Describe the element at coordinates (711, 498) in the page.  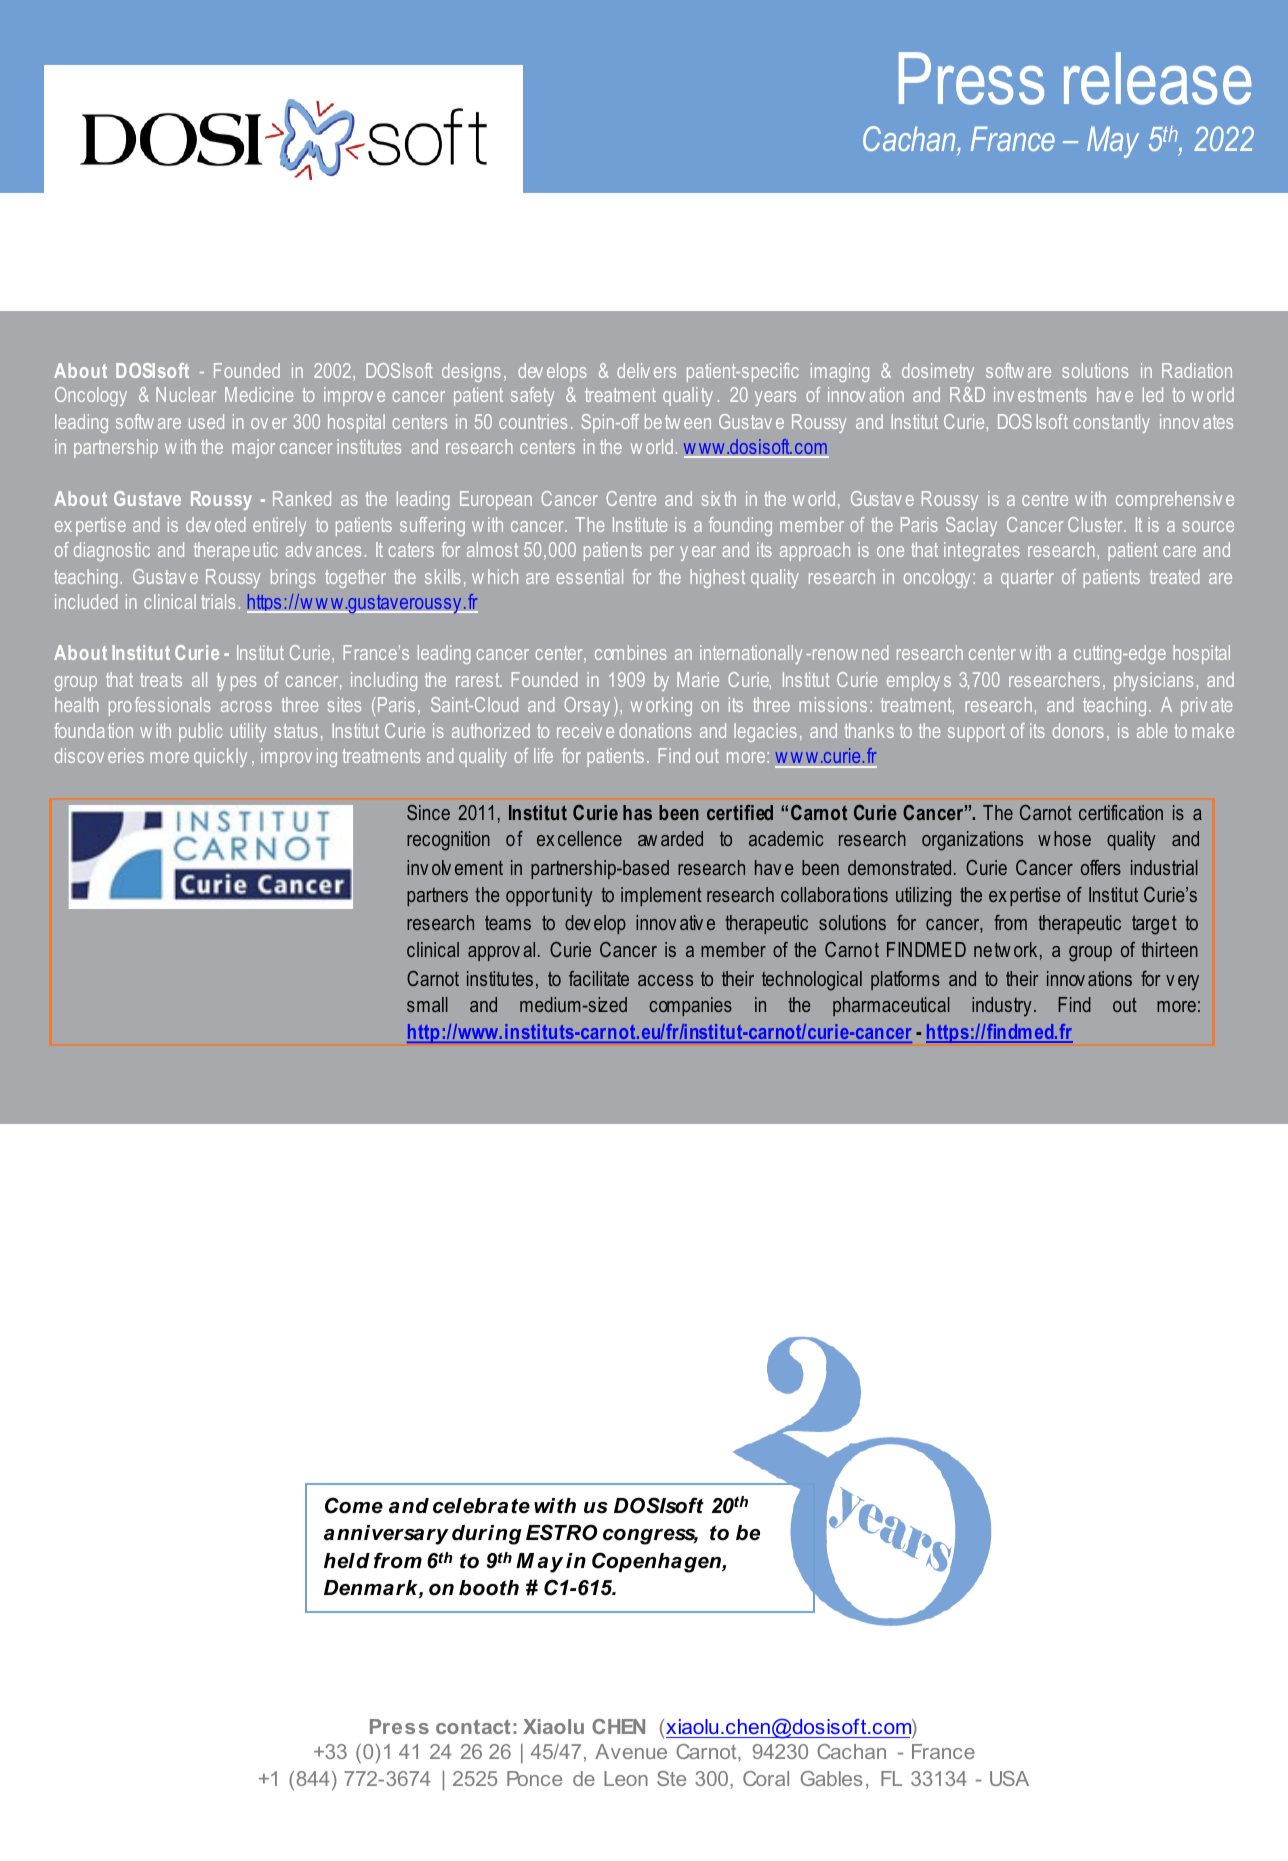
I see `six` at that location.
